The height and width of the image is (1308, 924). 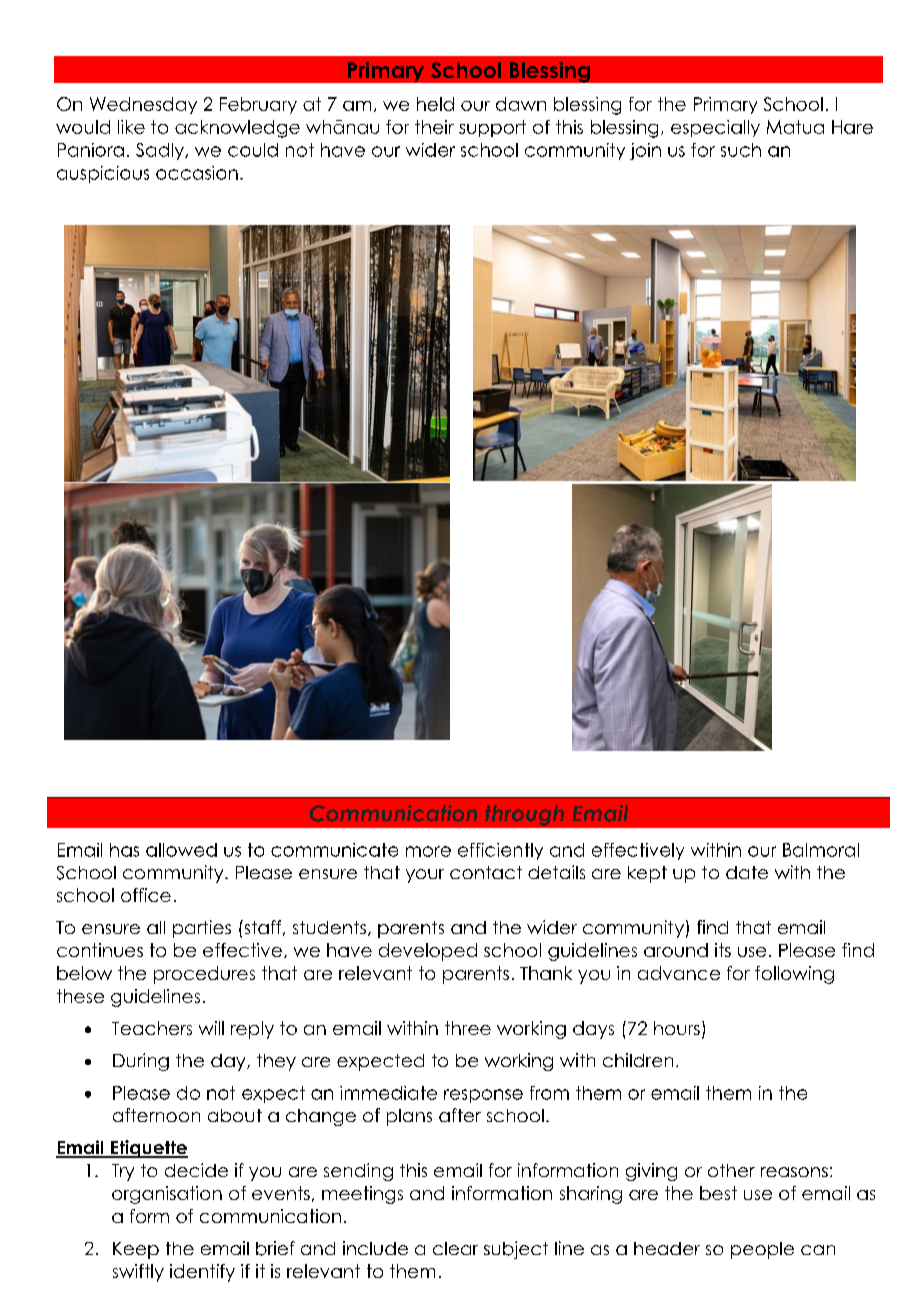 I want to click on occasion, so click(x=197, y=173).
